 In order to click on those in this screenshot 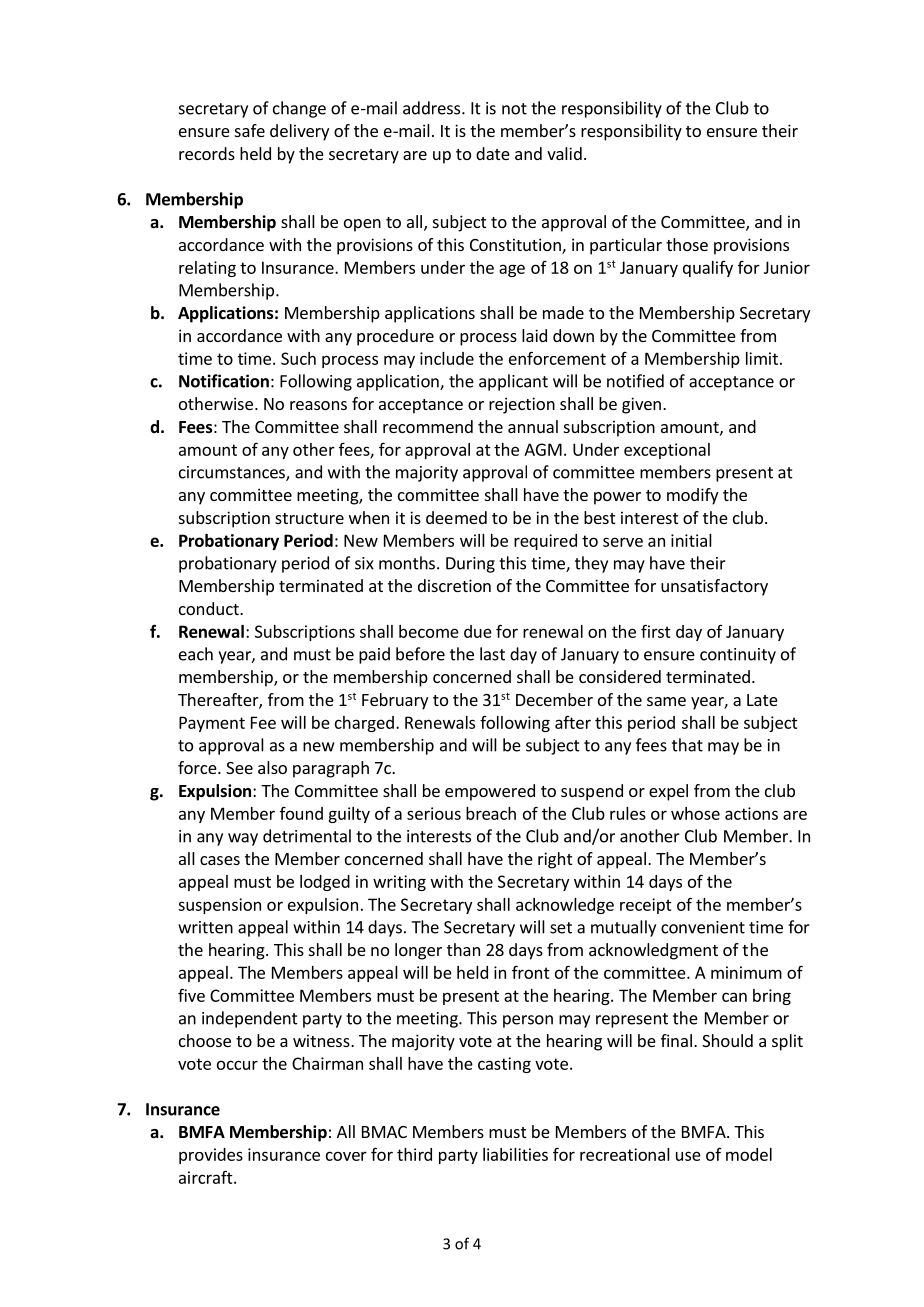, I will do `click(687, 244)`.
